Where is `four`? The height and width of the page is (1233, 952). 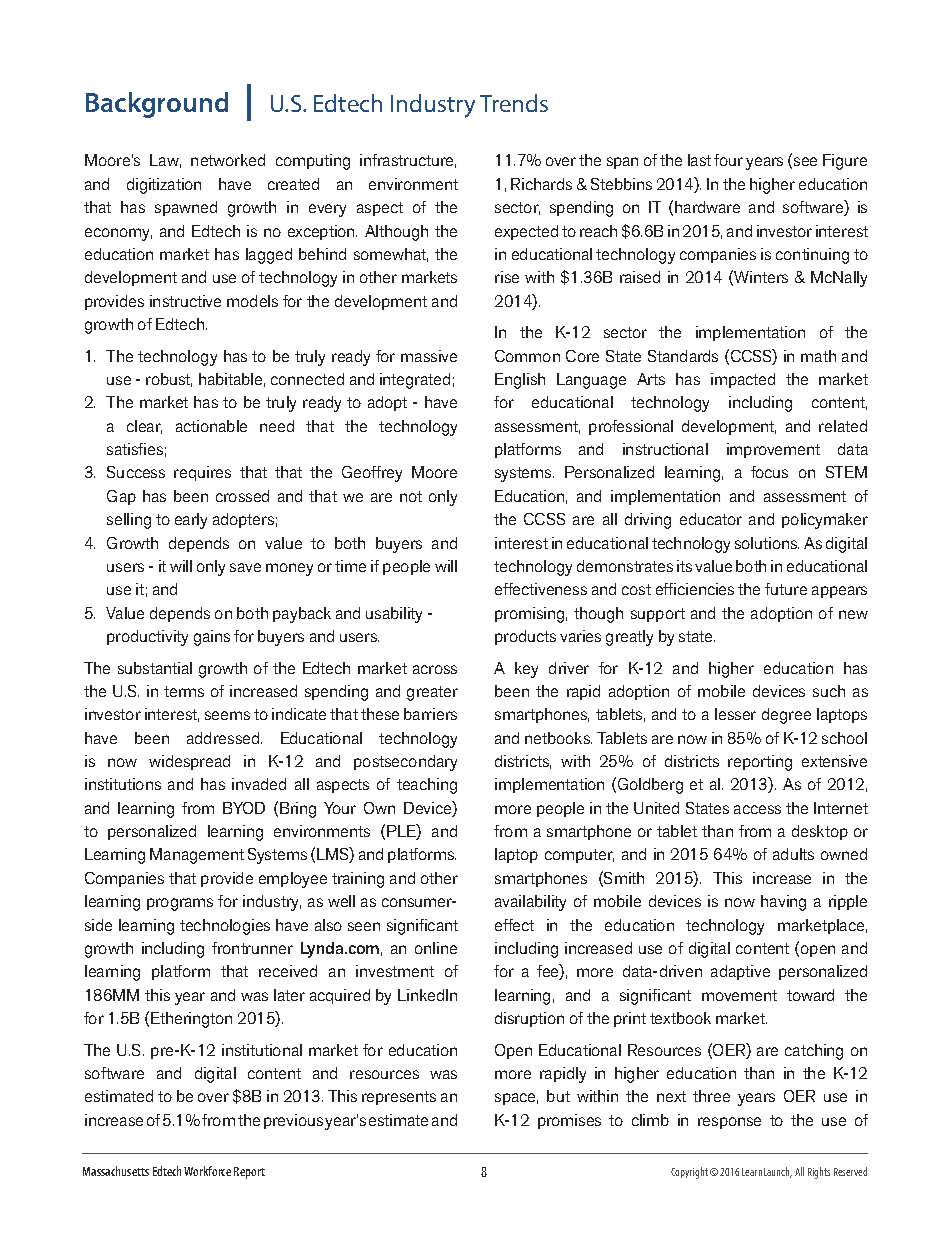
four is located at coordinates (728, 160).
